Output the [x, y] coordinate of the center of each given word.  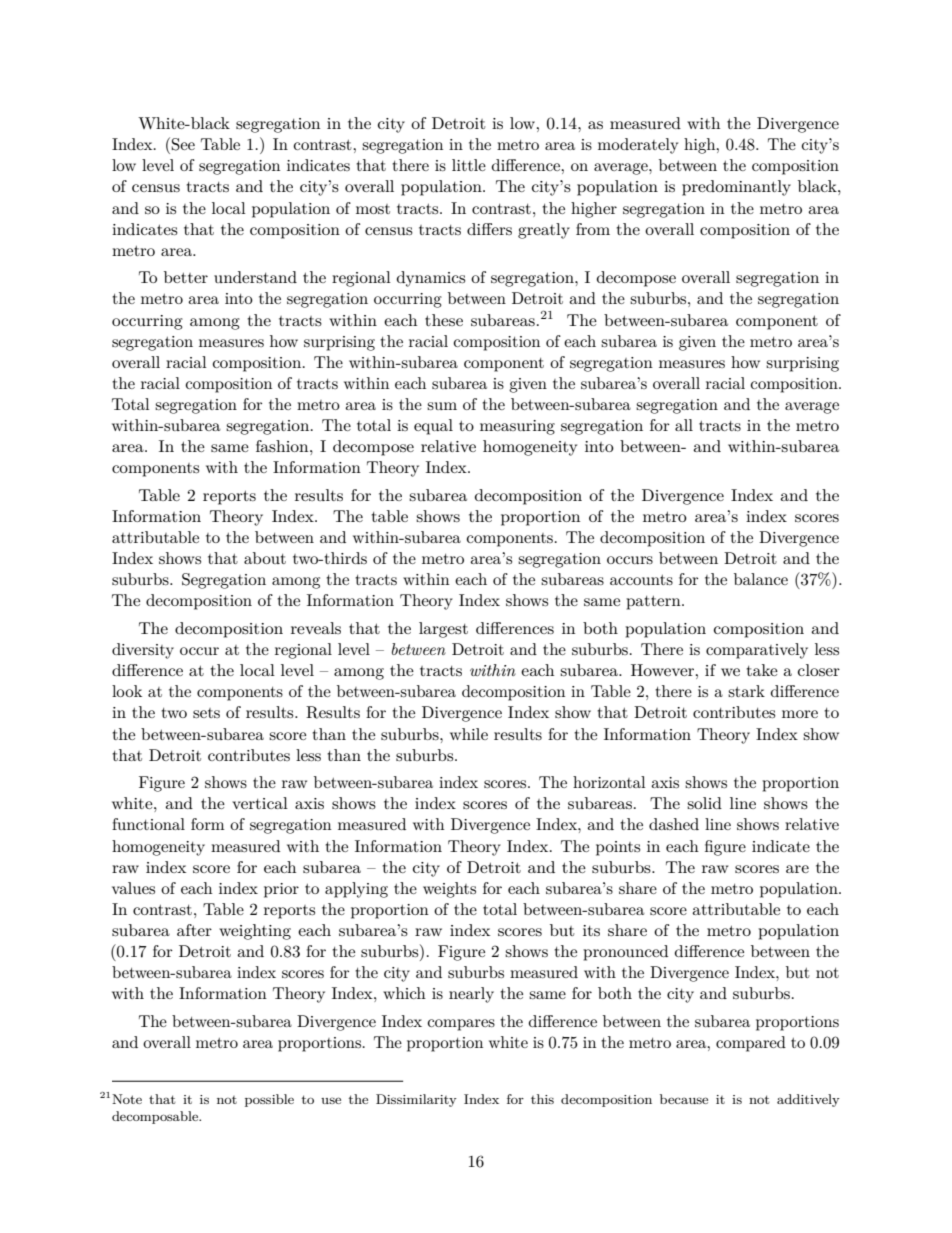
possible [269, 1100]
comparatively [757, 651]
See [183, 144]
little [469, 165]
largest [443, 630]
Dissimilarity [416, 1100]
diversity [143, 651]
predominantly [736, 188]
